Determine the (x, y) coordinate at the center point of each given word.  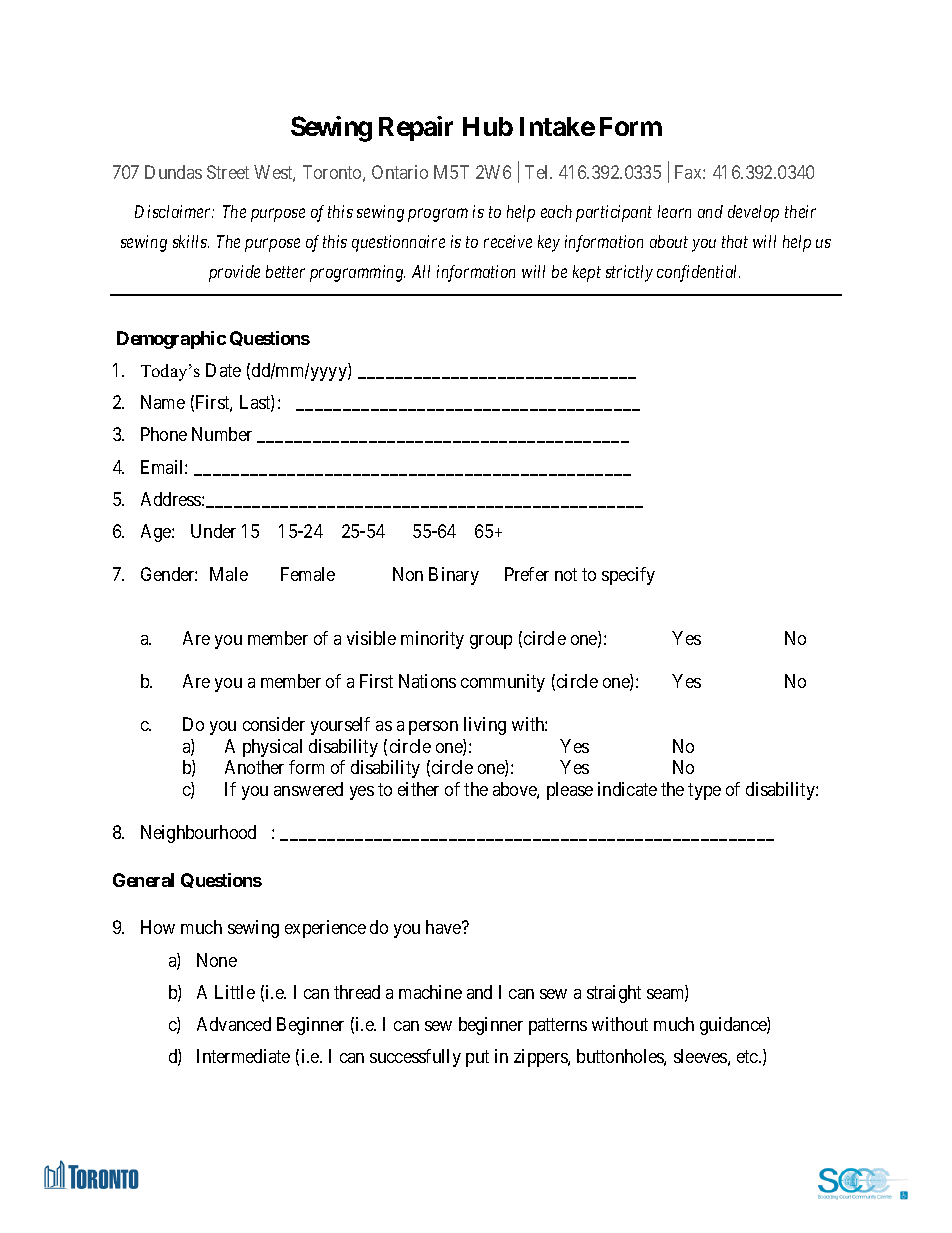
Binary (454, 576)
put (477, 1059)
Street (228, 172)
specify (628, 576)
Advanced (234, 1024)
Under (213, 531)
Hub (488, 126)
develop (753, 213)
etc (748, 1057)
